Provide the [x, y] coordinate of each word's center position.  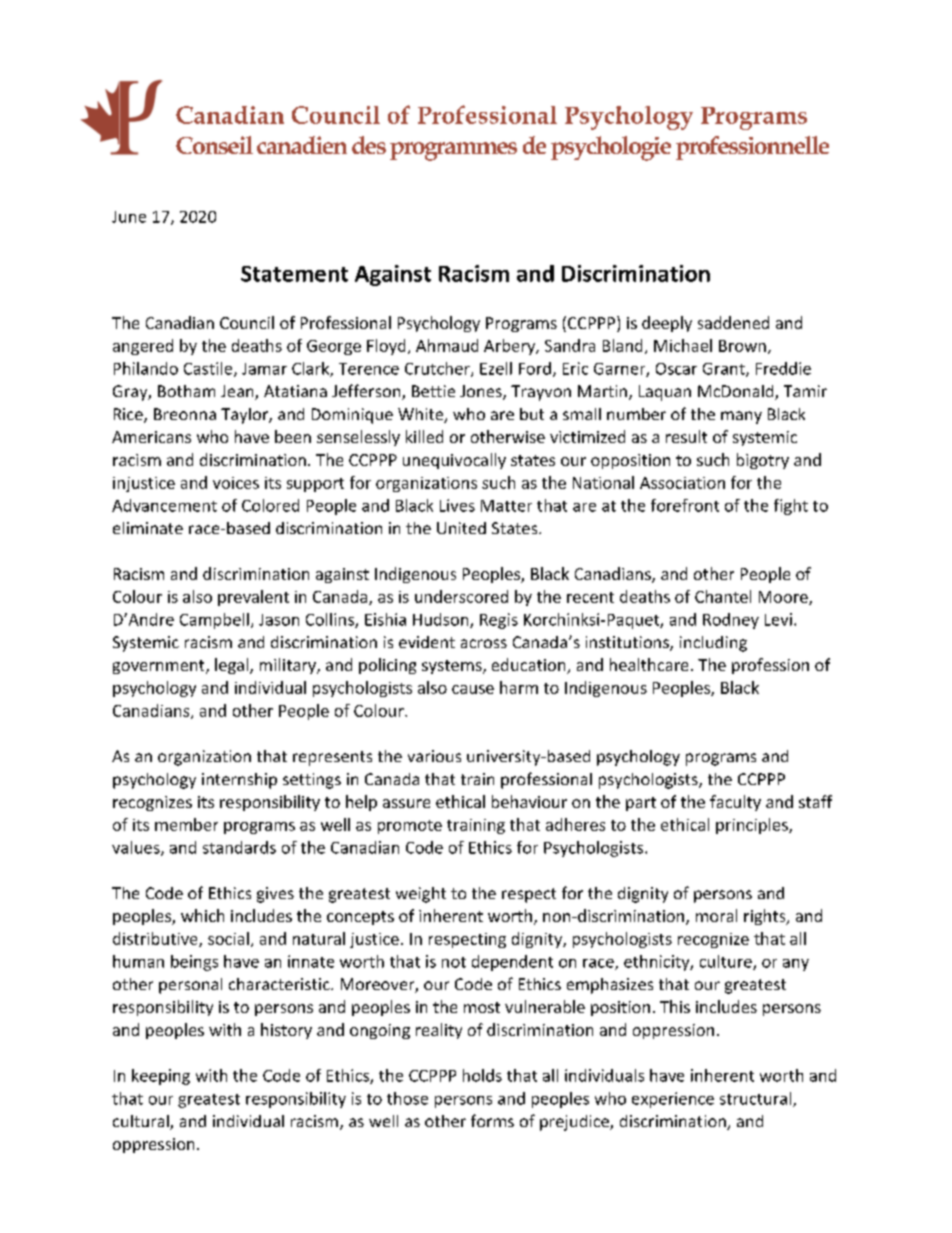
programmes [453, 151]
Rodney [731, 621]
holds [482, 1075]
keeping [161, 1077]
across [484, 643]
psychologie [611, 148]
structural [757, 1099]
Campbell [214, 621]
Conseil [214, 145]
